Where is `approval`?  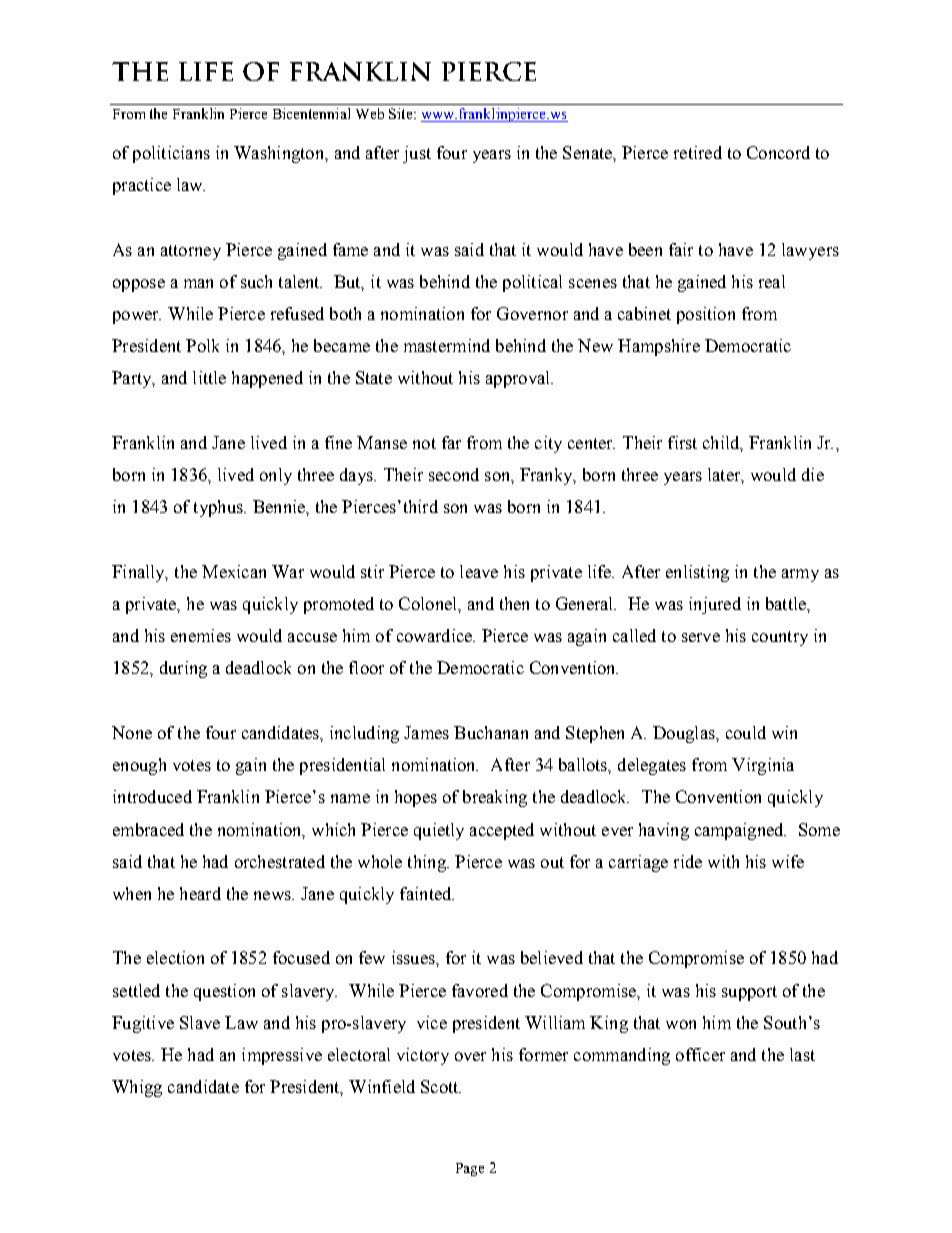 approval is located at coordinates (519, 379).
